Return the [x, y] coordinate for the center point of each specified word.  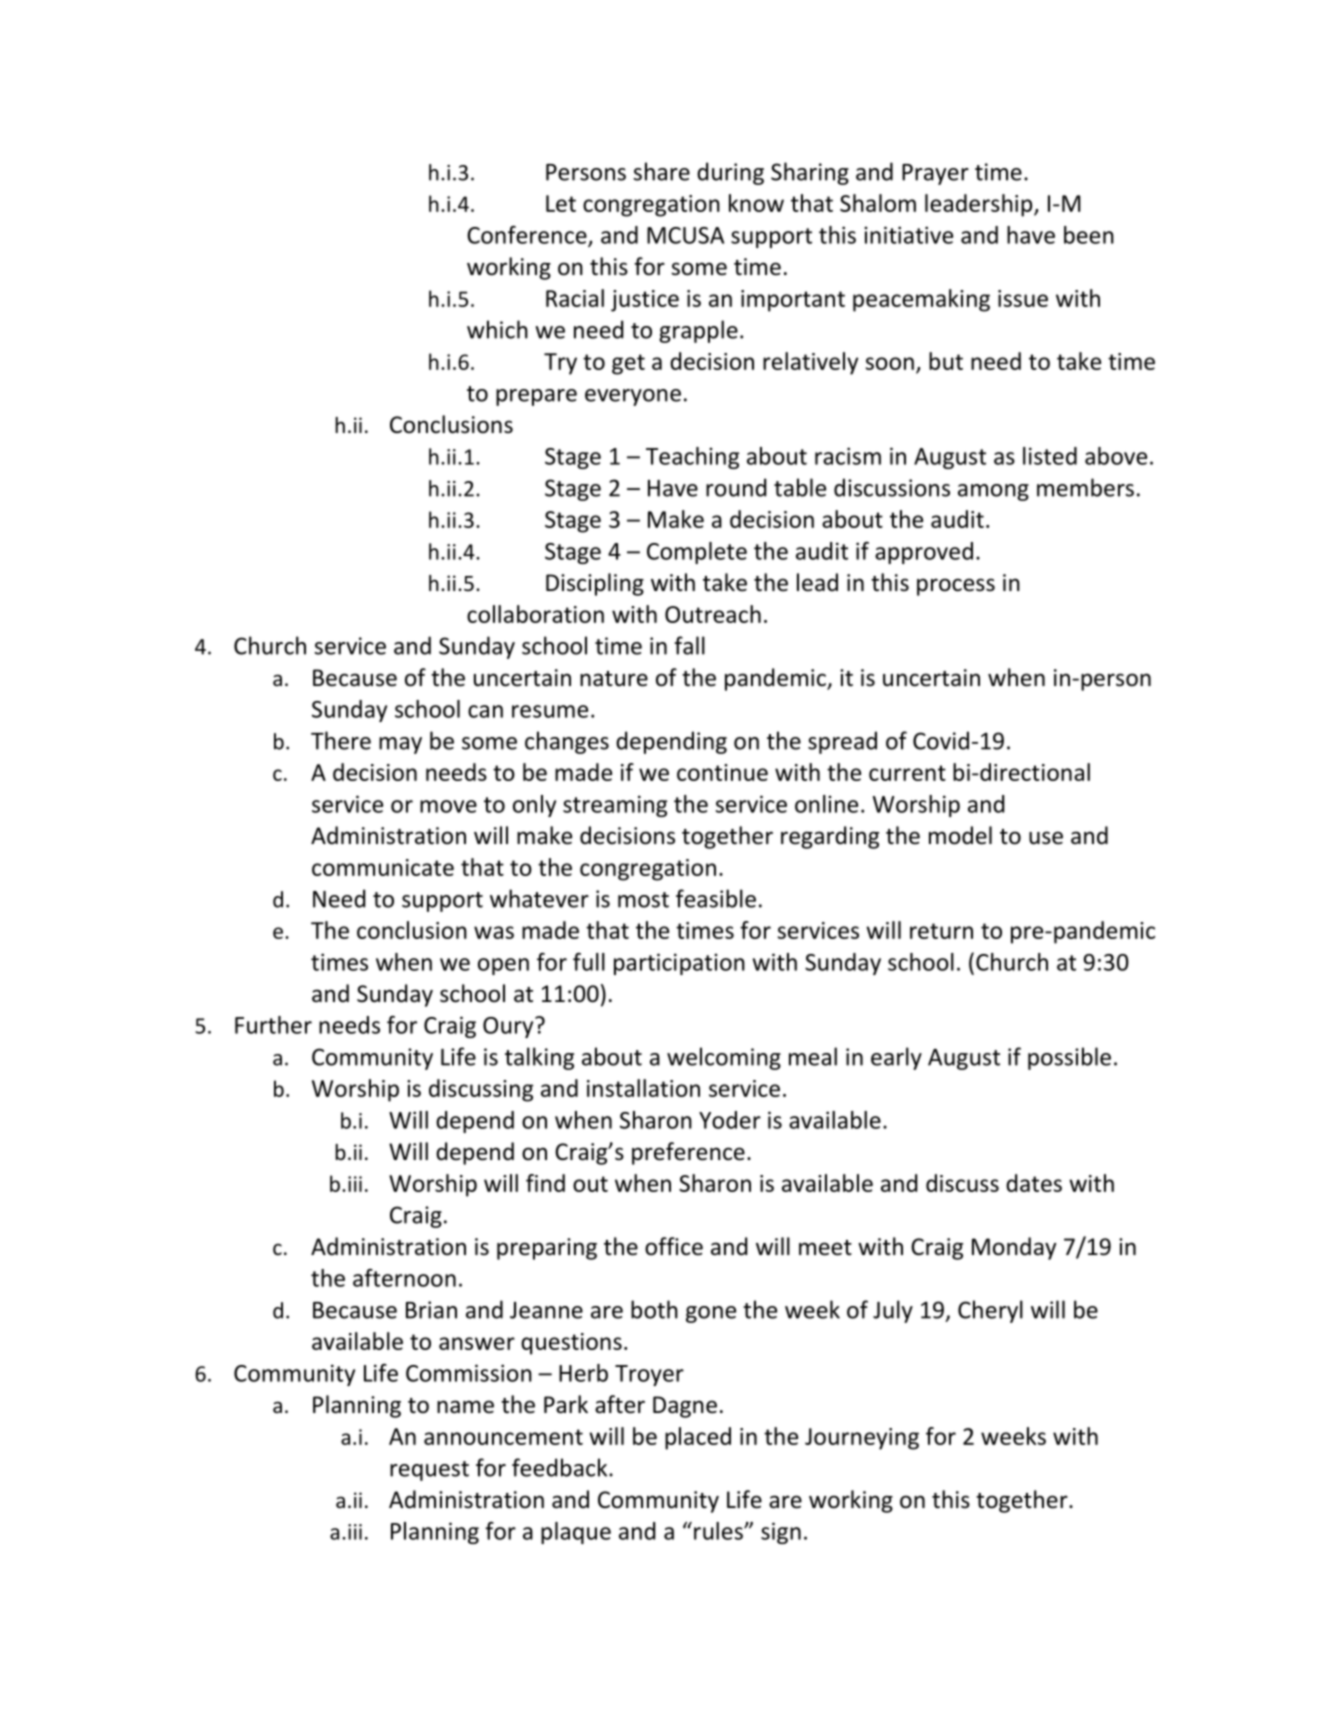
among [993, 492]
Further [273, 1025]
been [1089, 235]
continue [722, 772]
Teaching [692, 458]
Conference [528, 236]
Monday [1014, 1248]
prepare [536, 397]
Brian [431, 1310]
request [429, 1471]
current [907, 773]
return [941, 931]
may [400, 745]
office [674, 1246]
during [730, 173]
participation [679, 964]
